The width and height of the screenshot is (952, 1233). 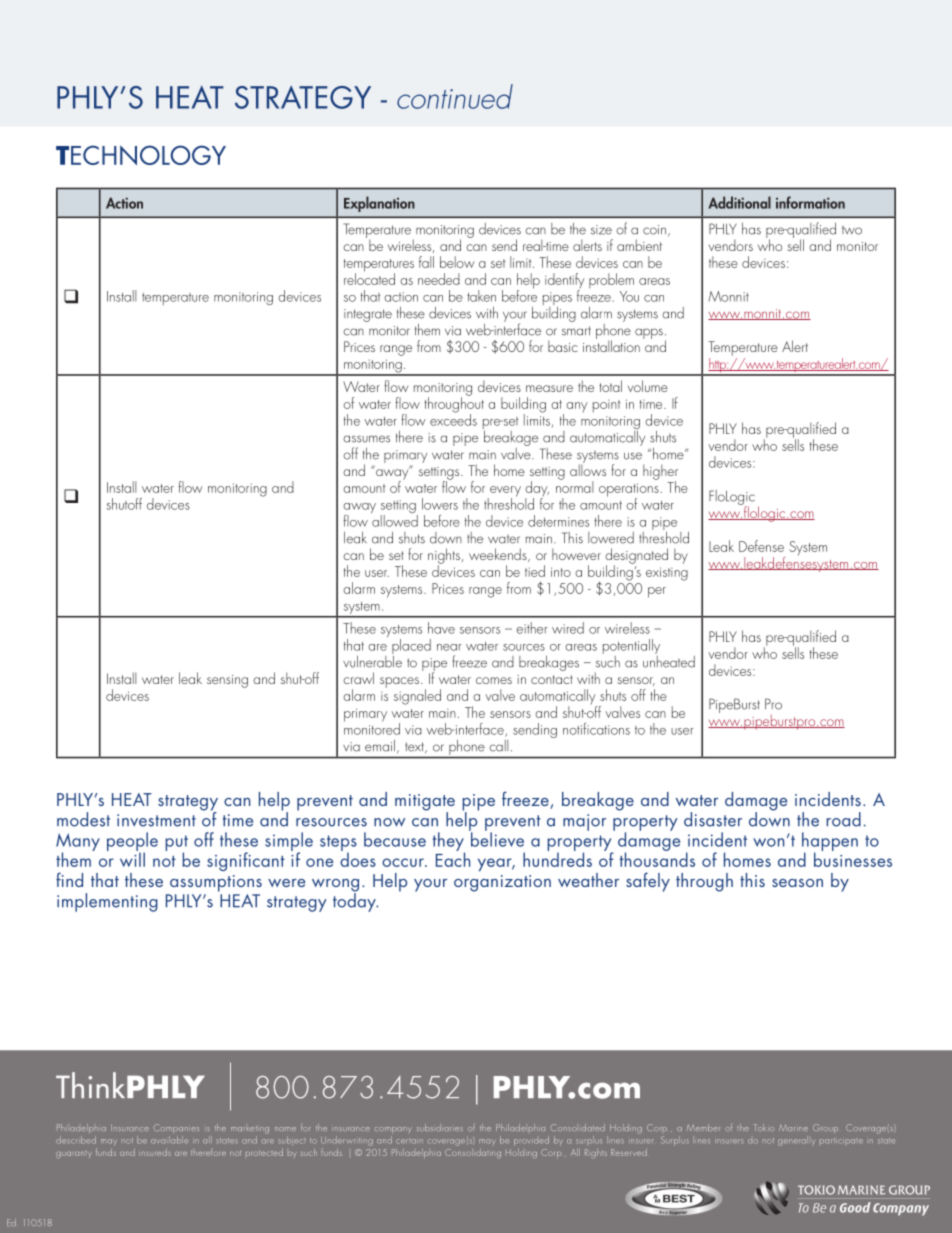 I want to click on Additional, so click(x=740, y=202).
